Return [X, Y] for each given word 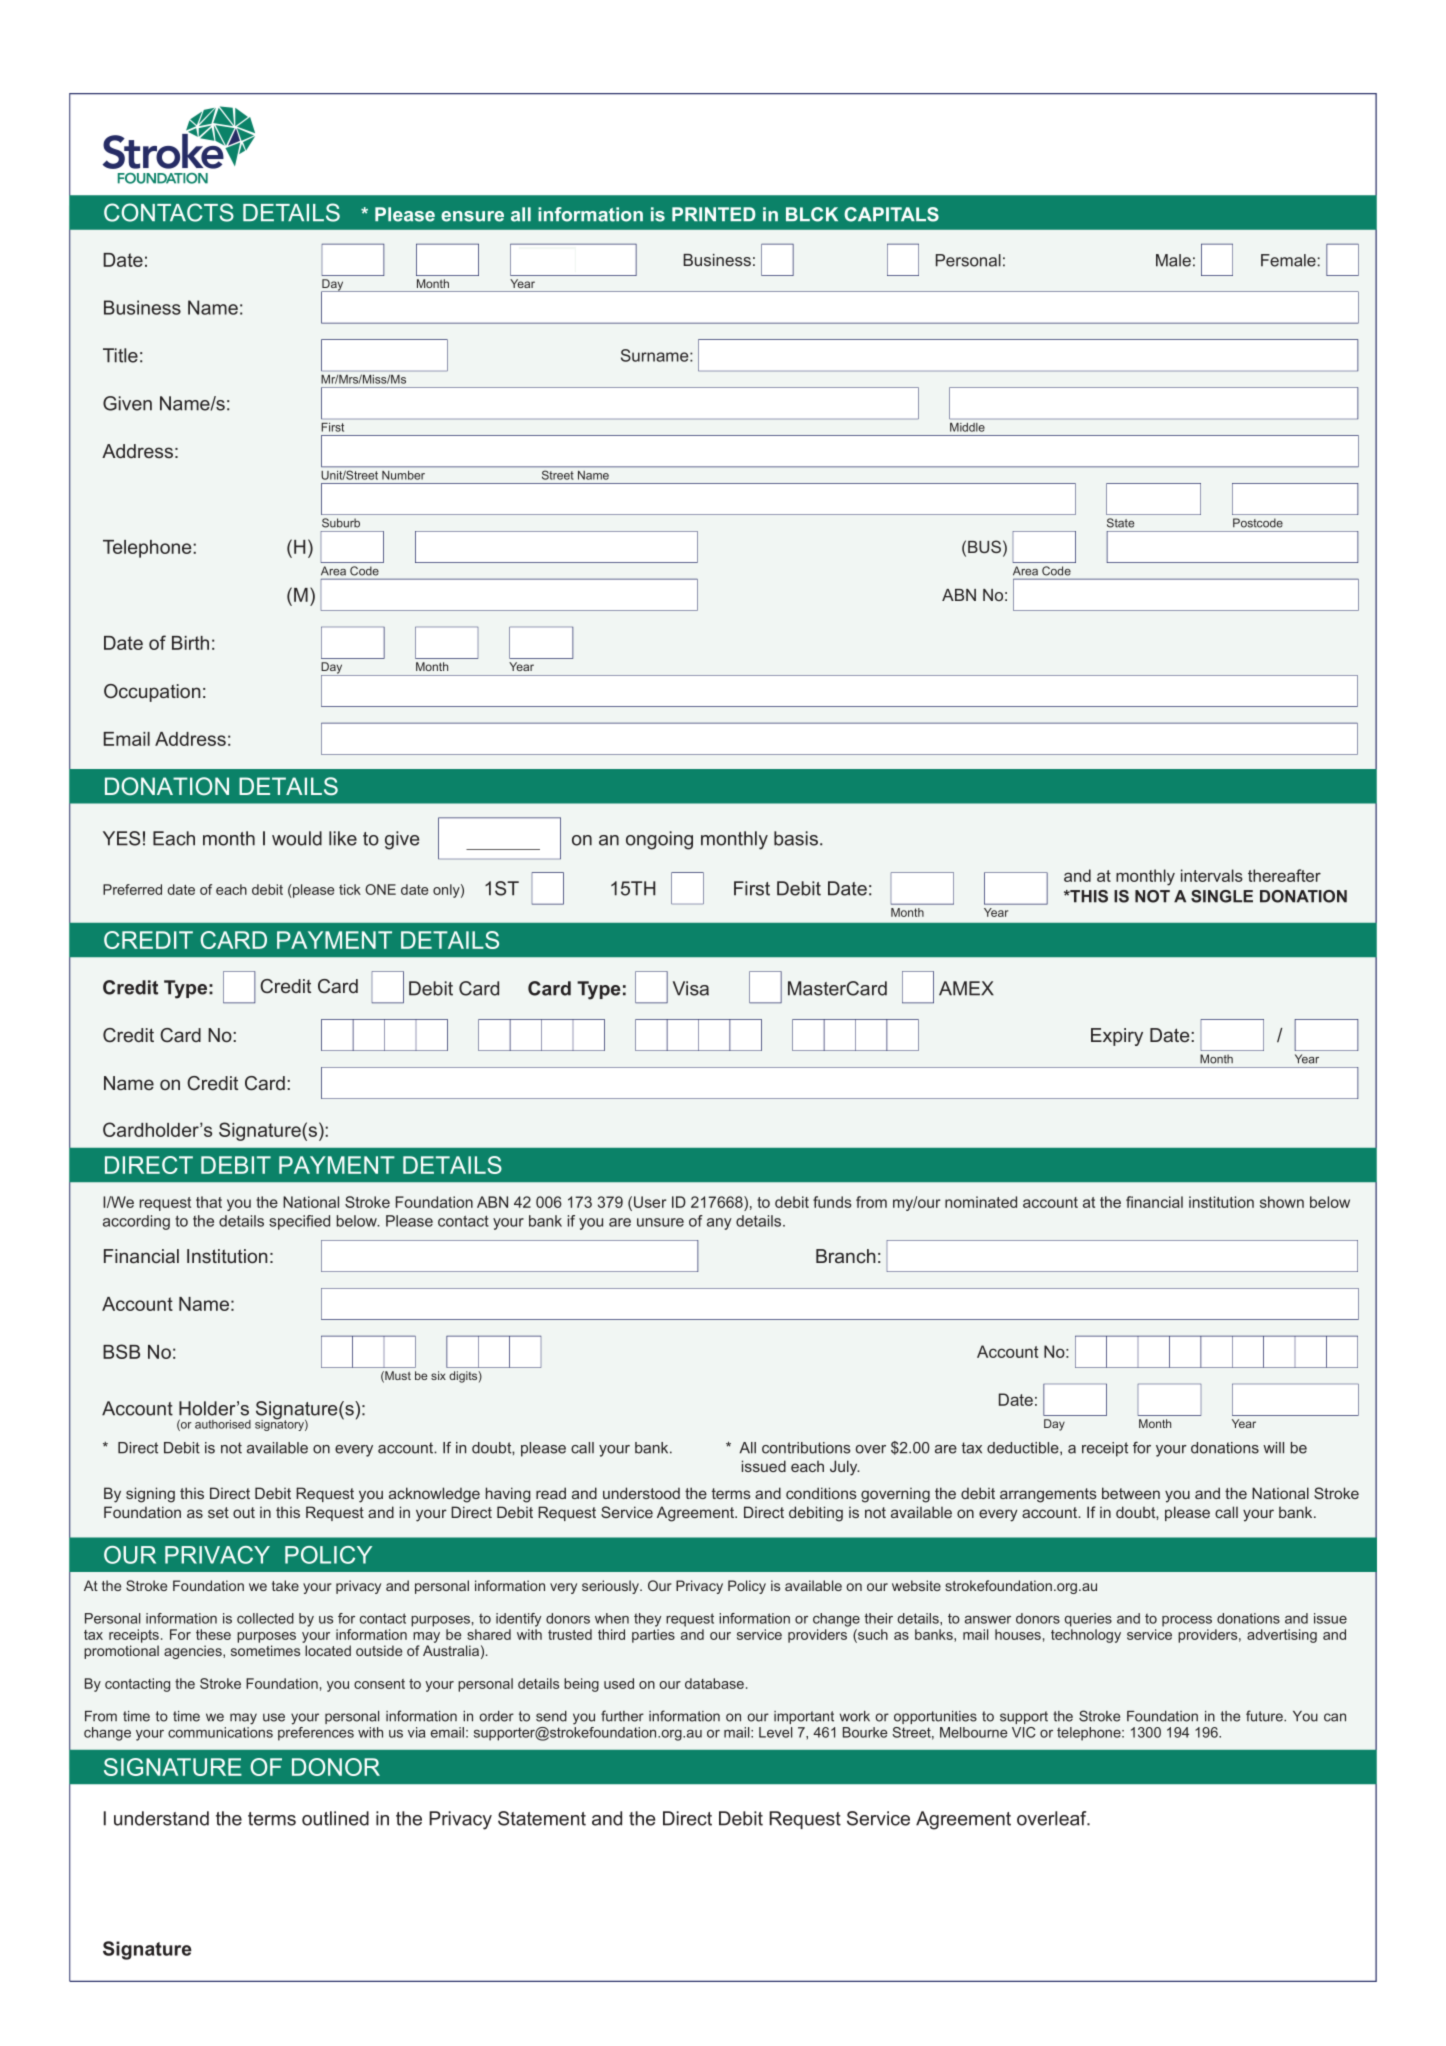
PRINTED [714, 214]
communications [220, 1732]
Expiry [1117, 1037]
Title [120, 355]
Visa [691, 988]
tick [350, 889]
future [1265, 1716]
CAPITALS [891, 214]
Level [775, 1732]
